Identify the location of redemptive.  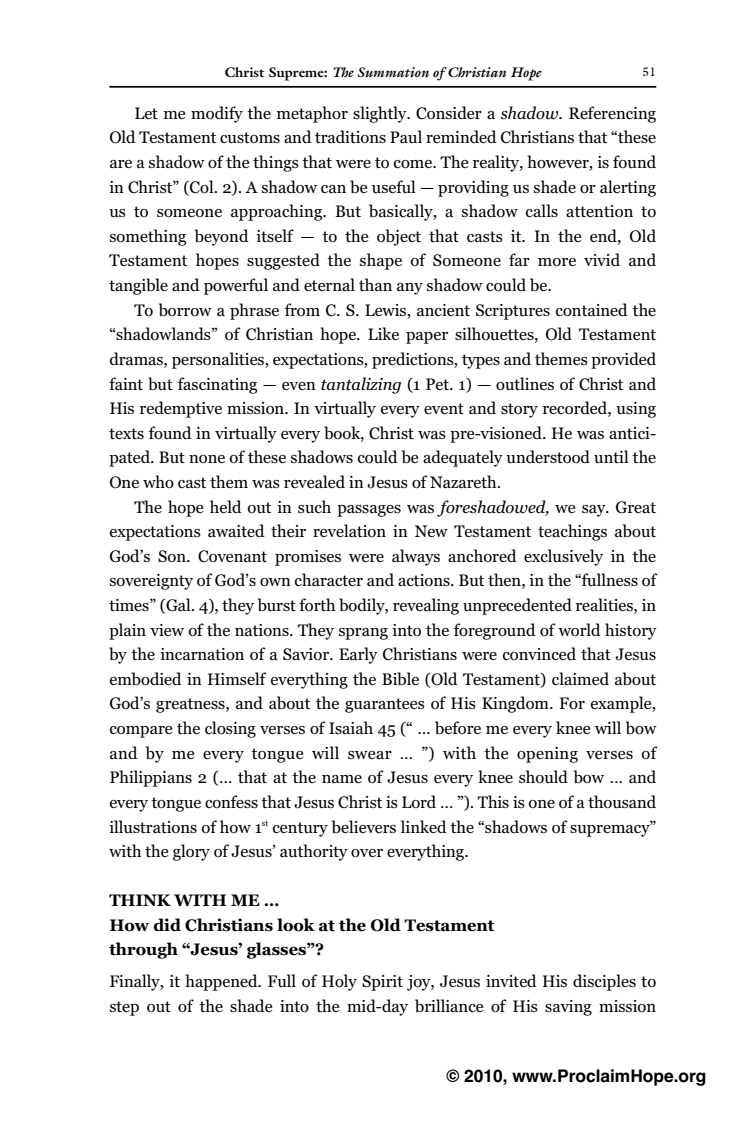
(181, 409).
